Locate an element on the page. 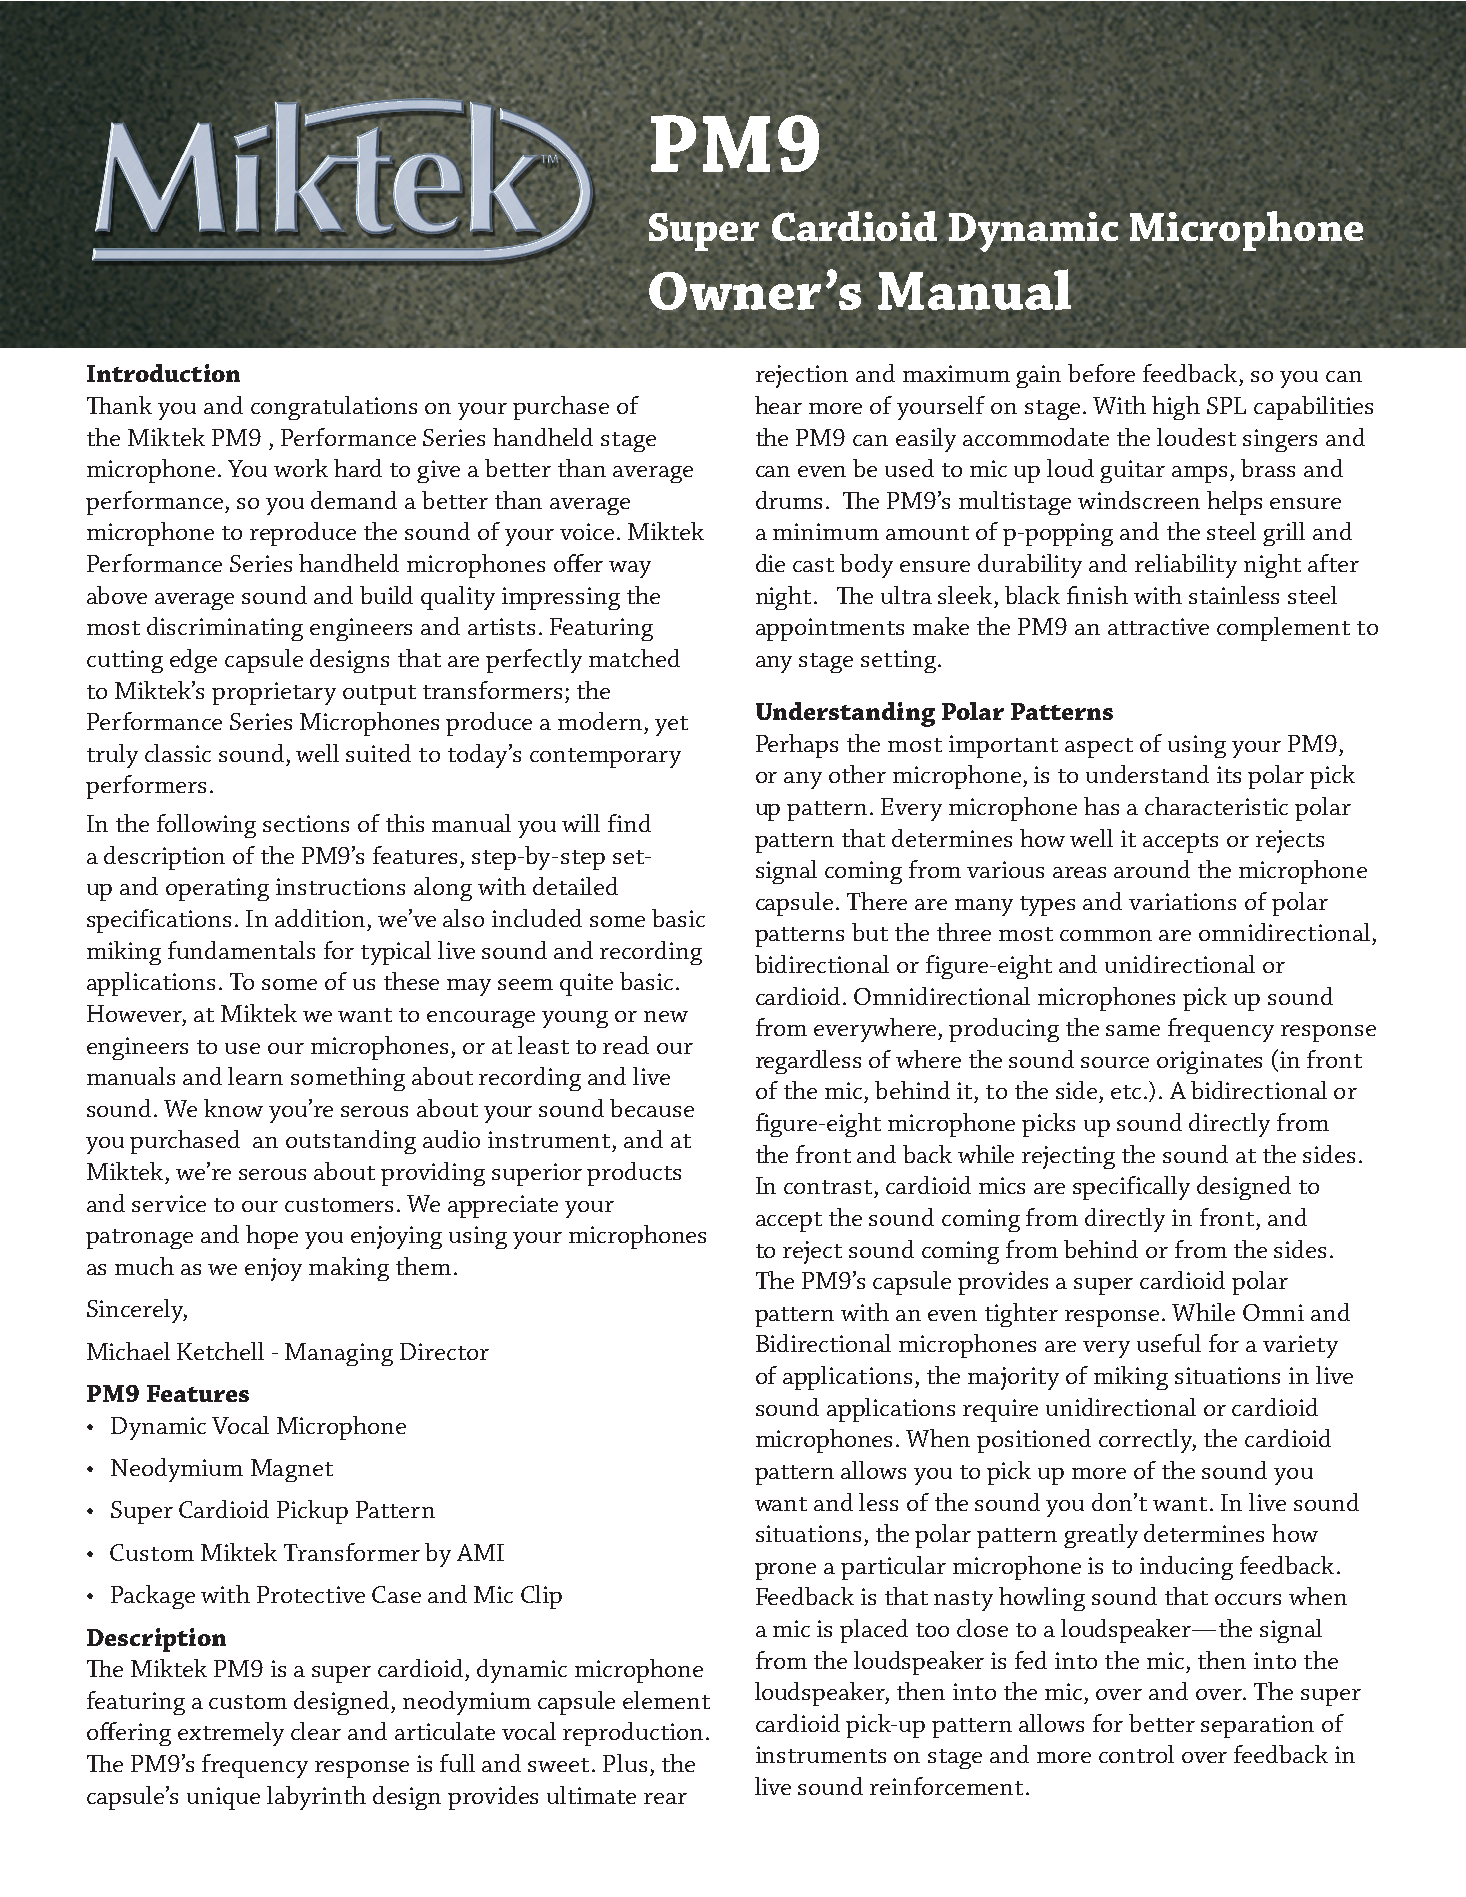 This image has height=1897, width=1466. high is located at coordinates (1176, 408).
